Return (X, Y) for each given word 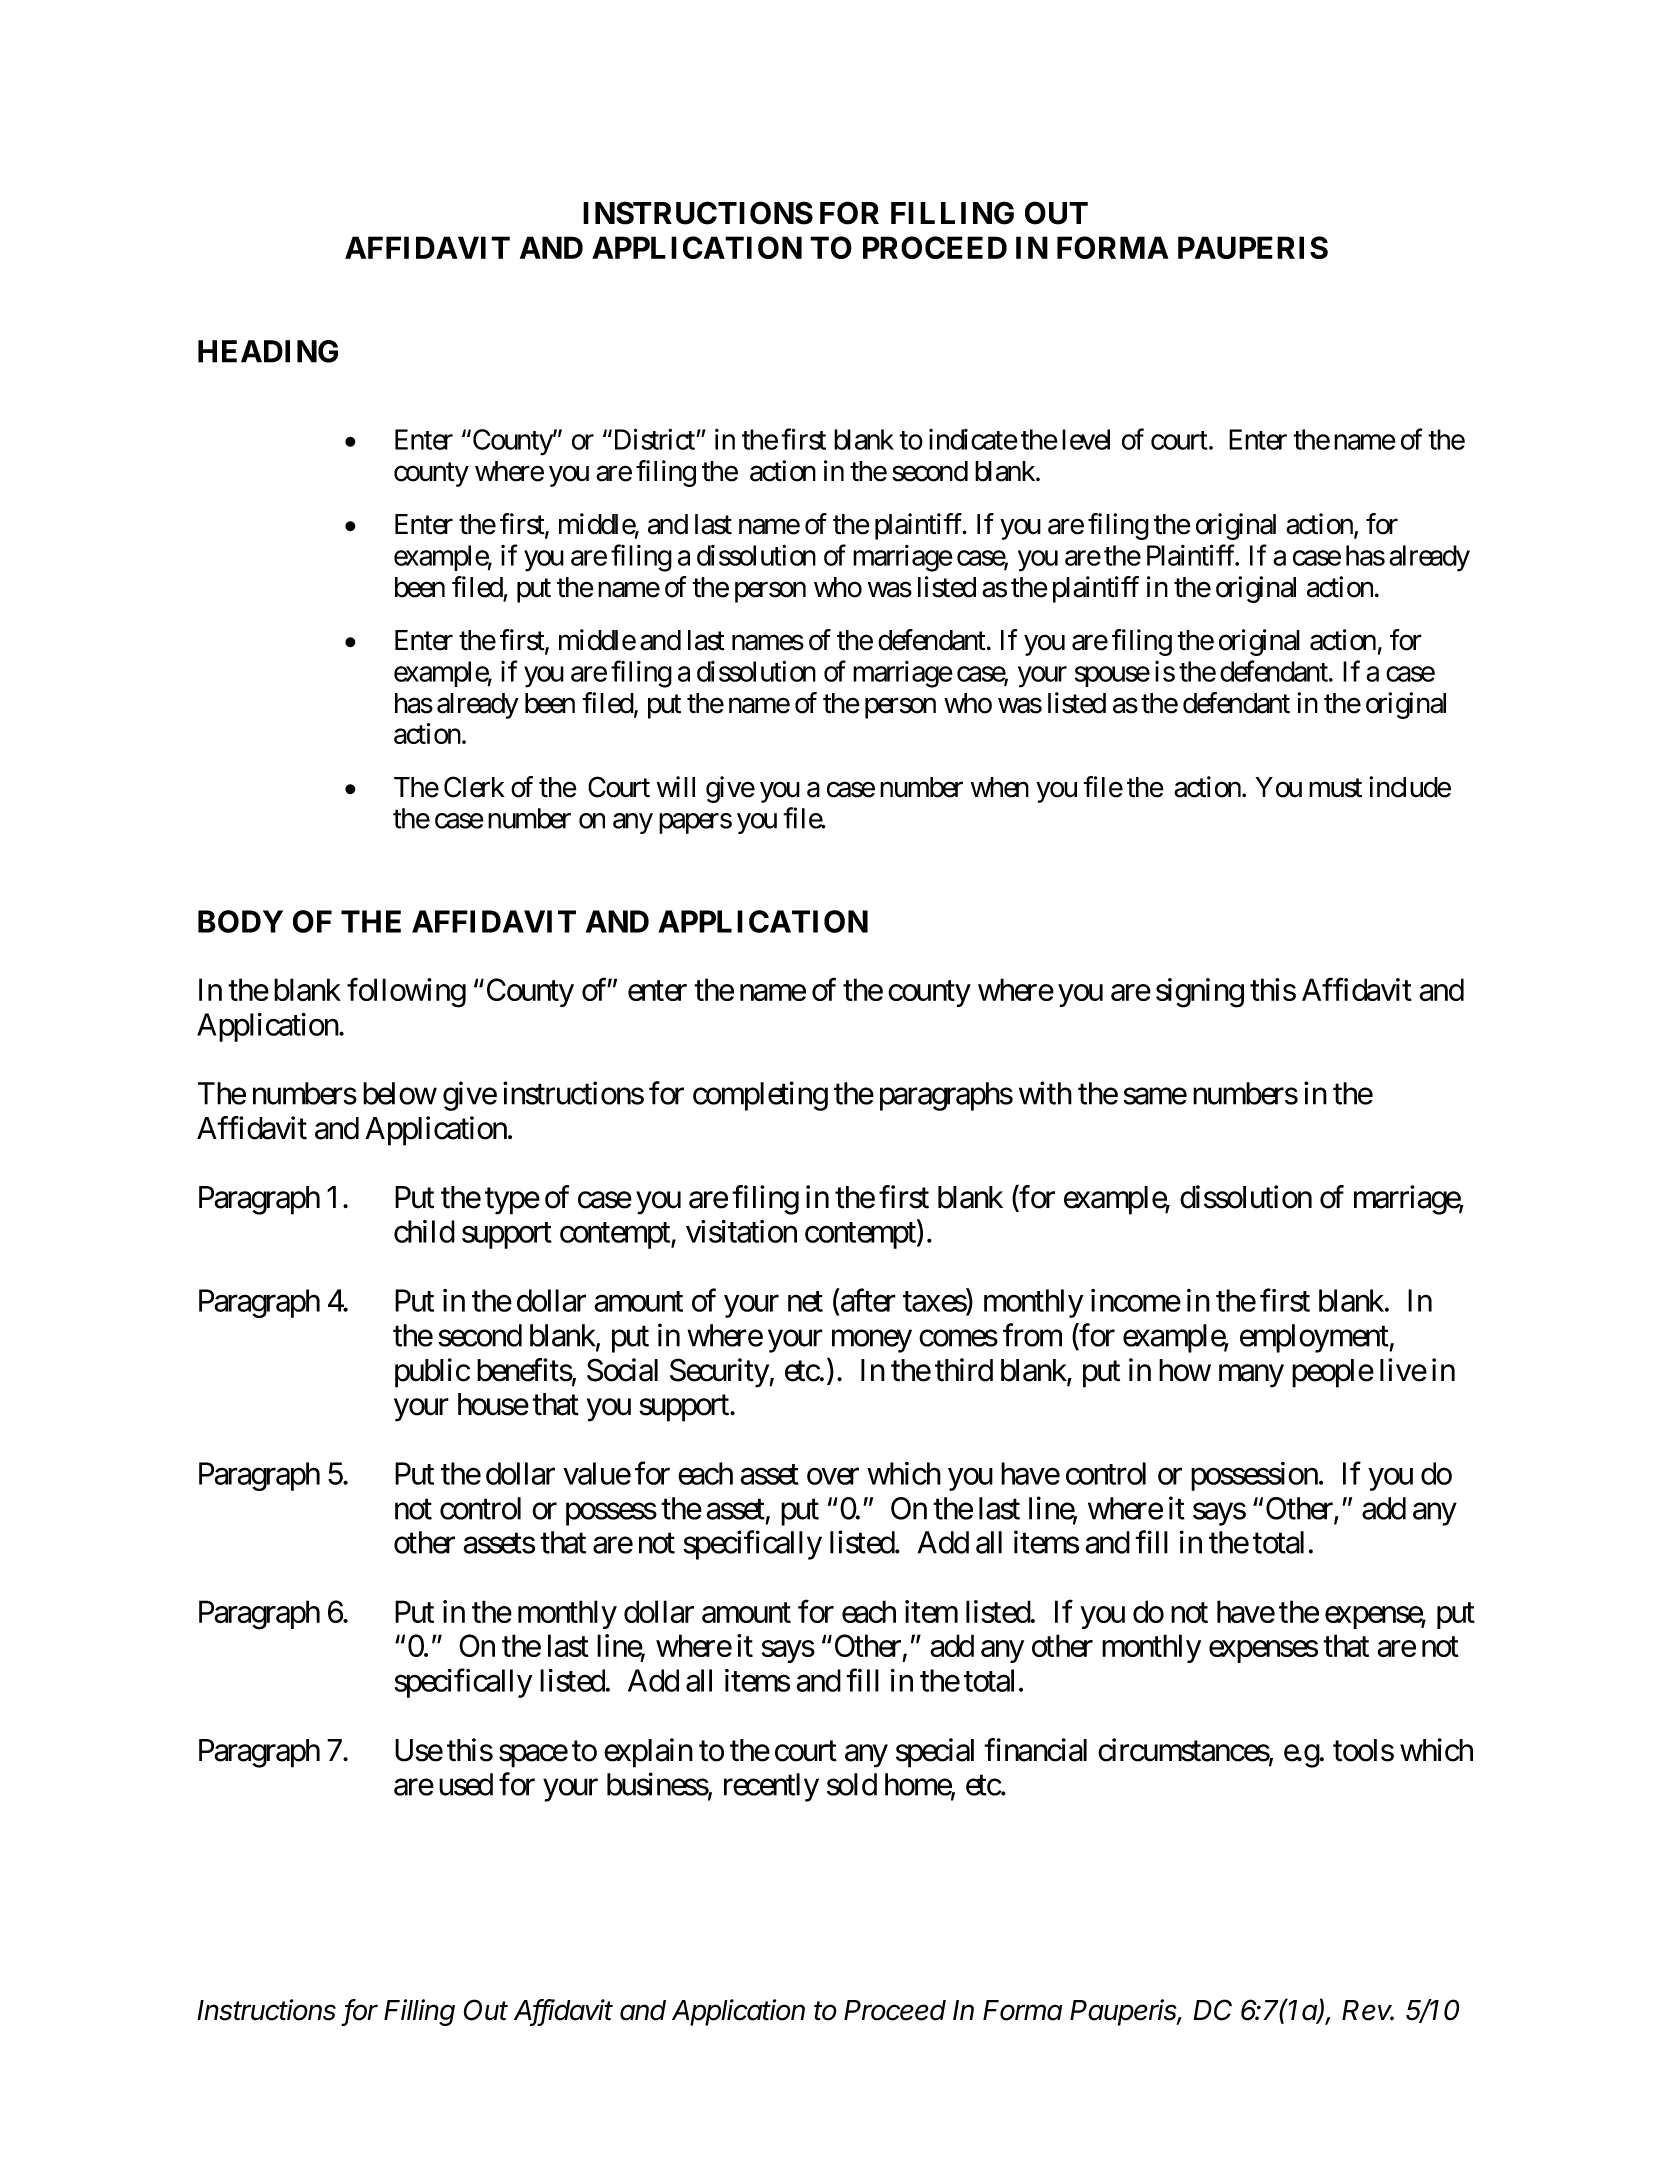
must (1335, 788)
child (424, 1231)
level (1086, 439)
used (466, 1784)
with (1045, 1093)
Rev (1368, 2010)
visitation (741, 1231)
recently (771, 1787)
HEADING (268, 351)
